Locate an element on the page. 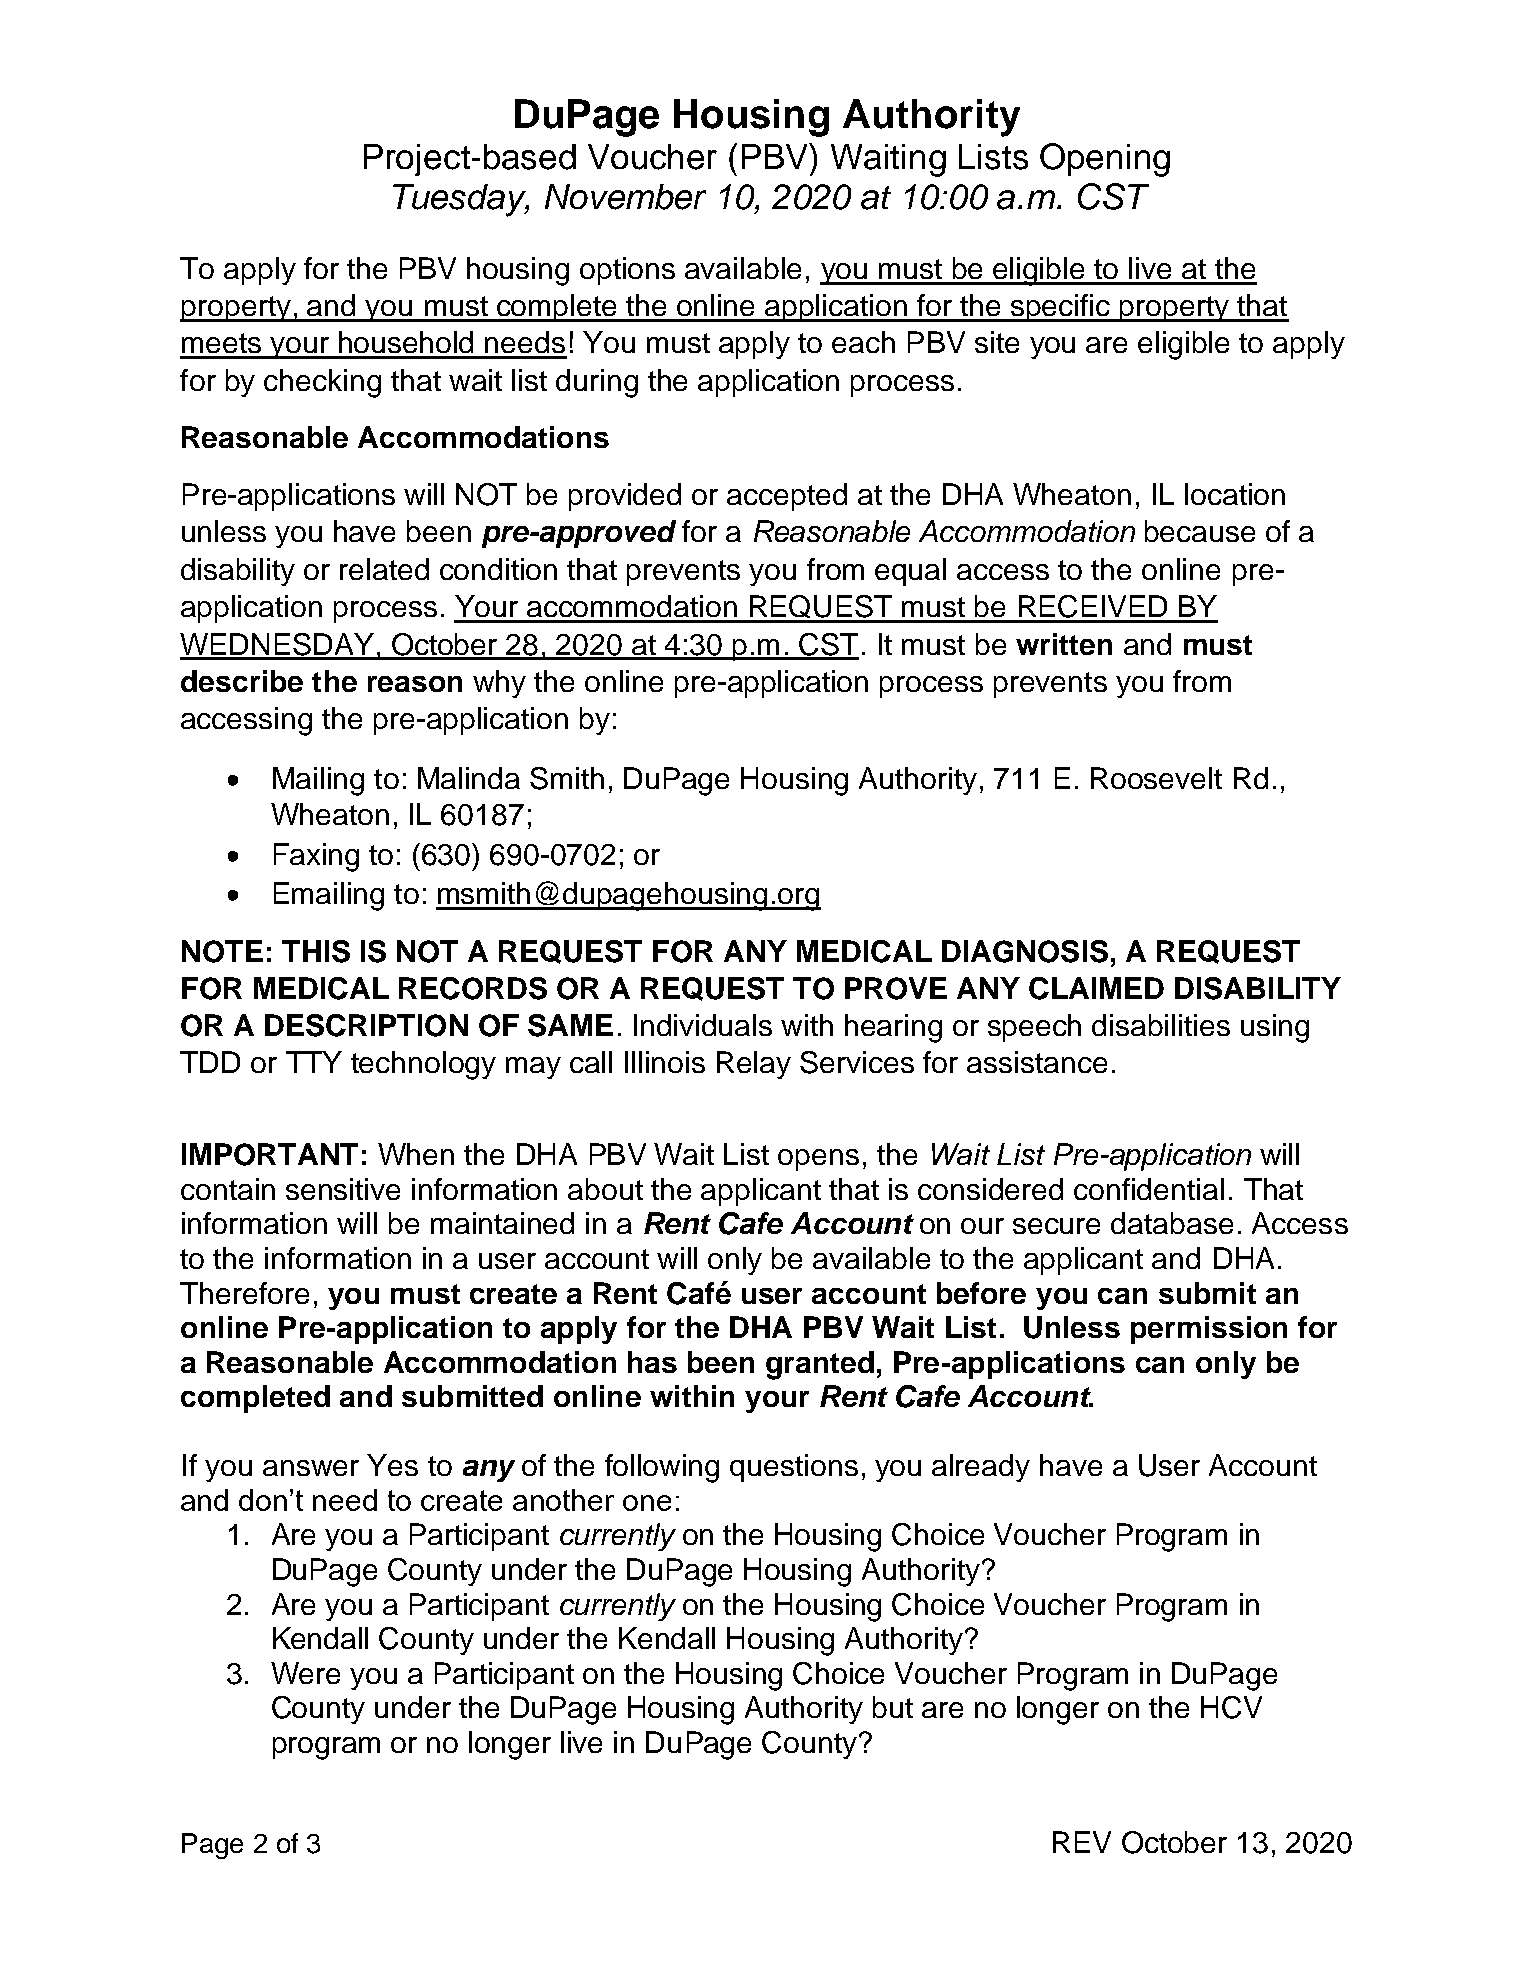 The width and height of the document is (1533, 1983). Opening is located at coordinates (1105, 160).
